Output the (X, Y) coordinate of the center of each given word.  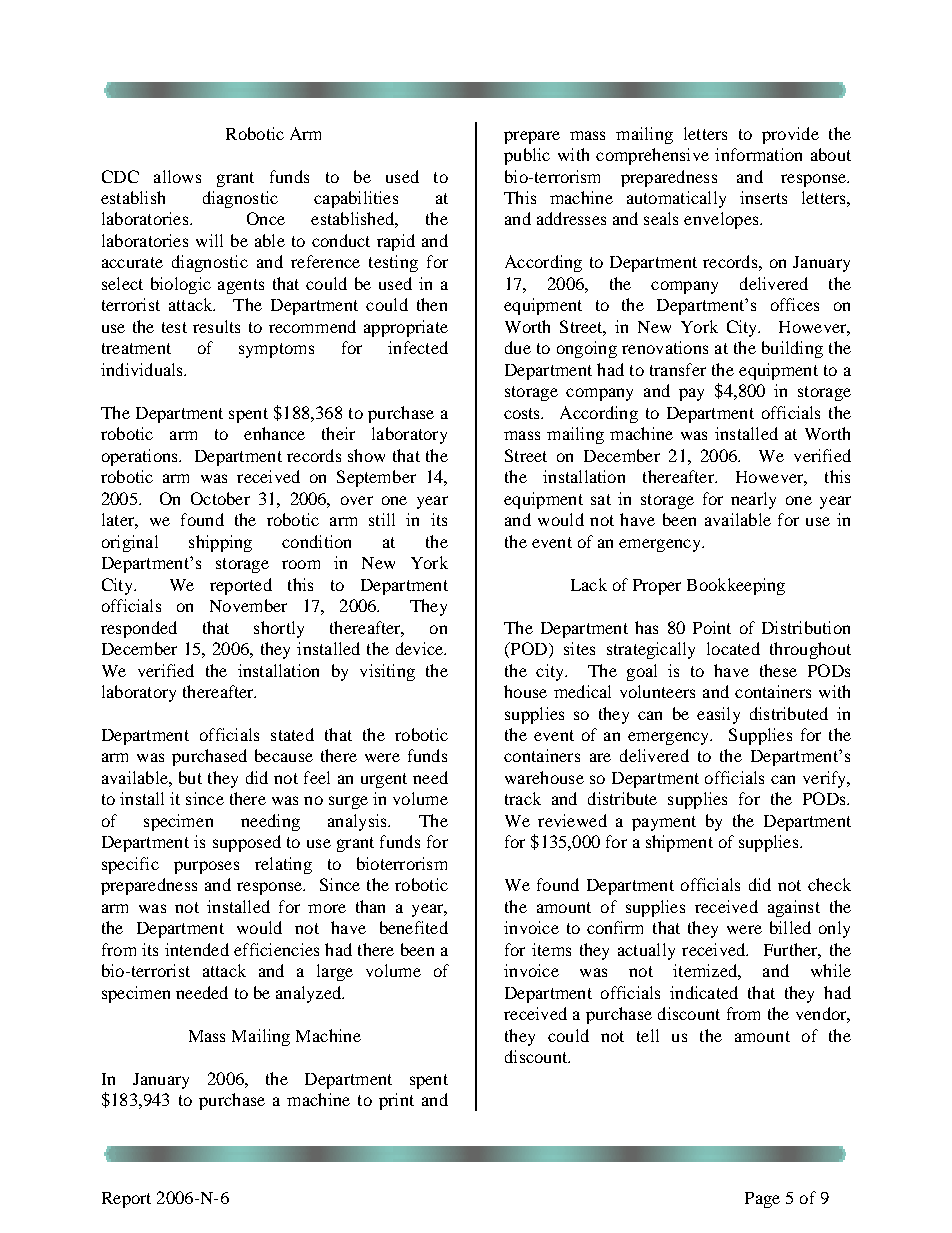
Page (762, 1200)
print (396, 1101)
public (527, 156)
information (758, 154)
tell (648, 1035)
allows (177, 176)
